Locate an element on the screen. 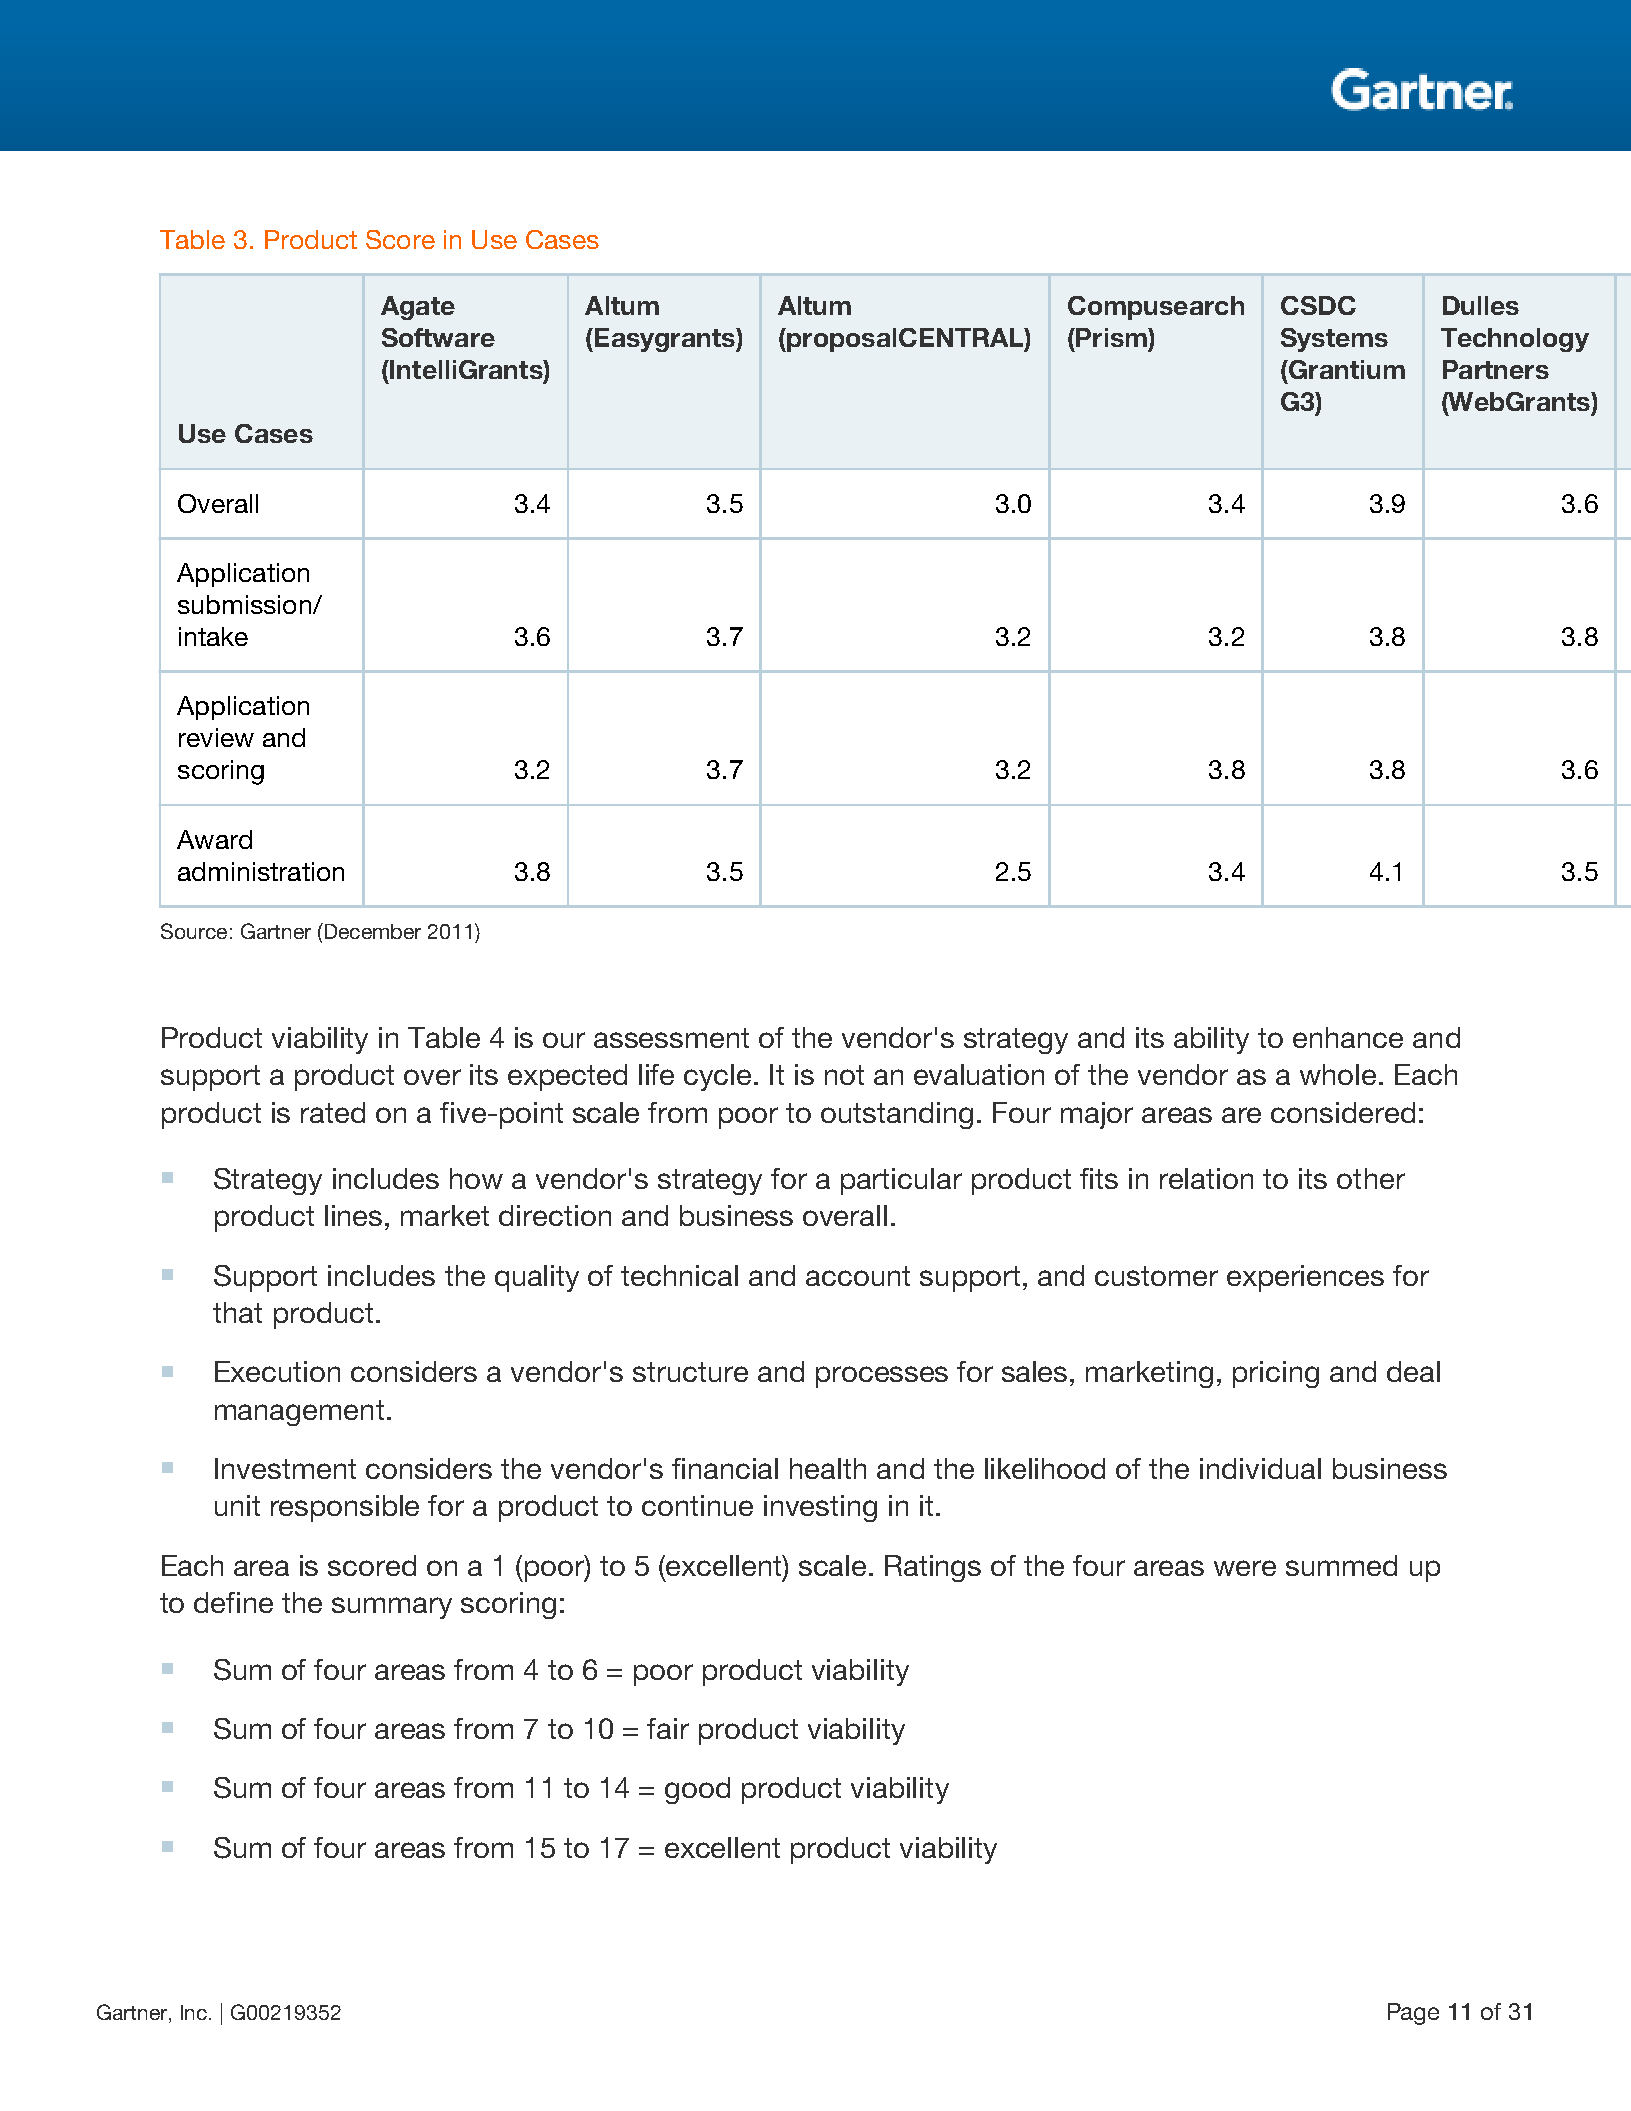 This screenshot has width=1631, height=2111. health is located at coordinates (828, 1468).
